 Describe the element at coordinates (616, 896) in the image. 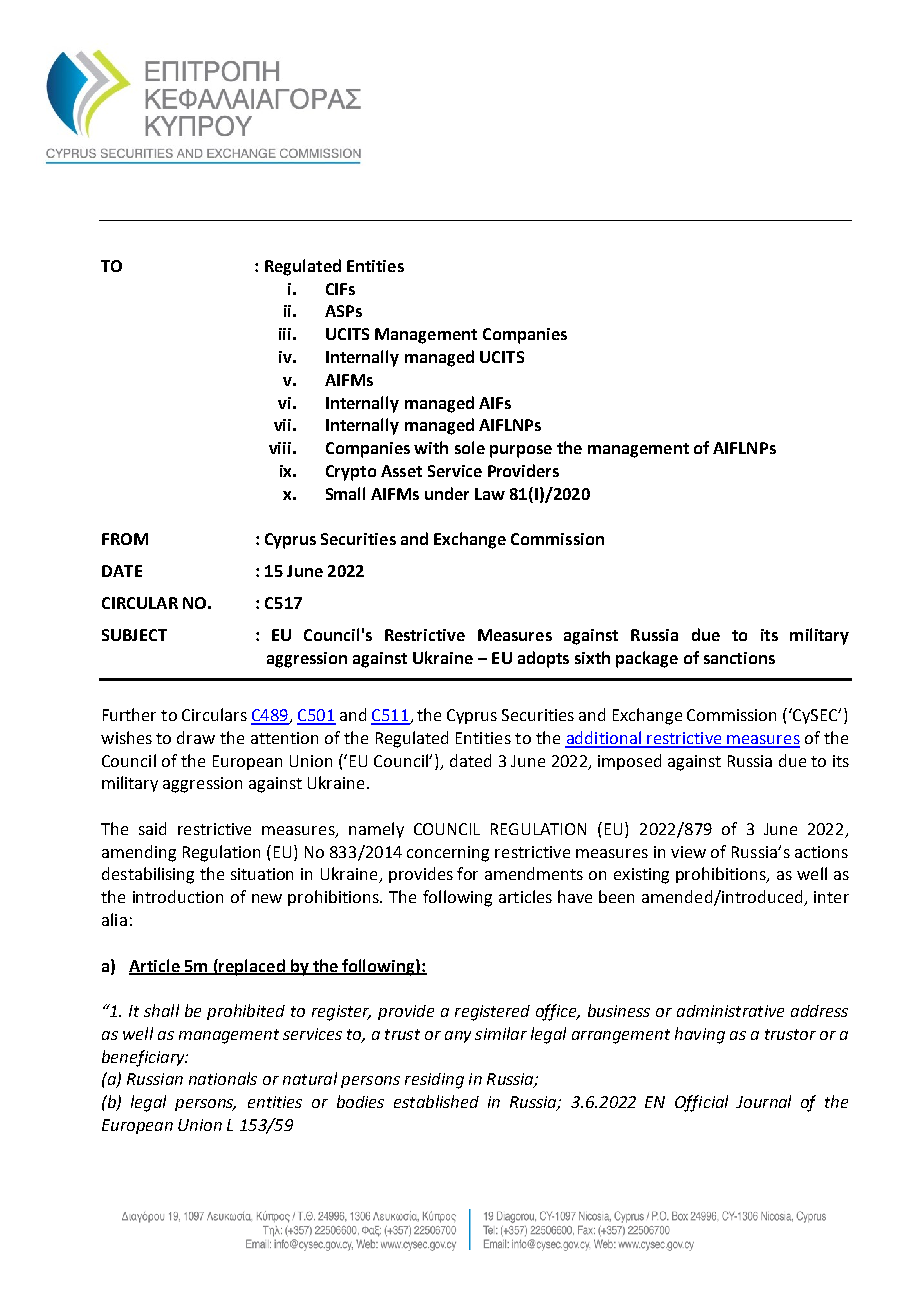

I see `been` at that location.
